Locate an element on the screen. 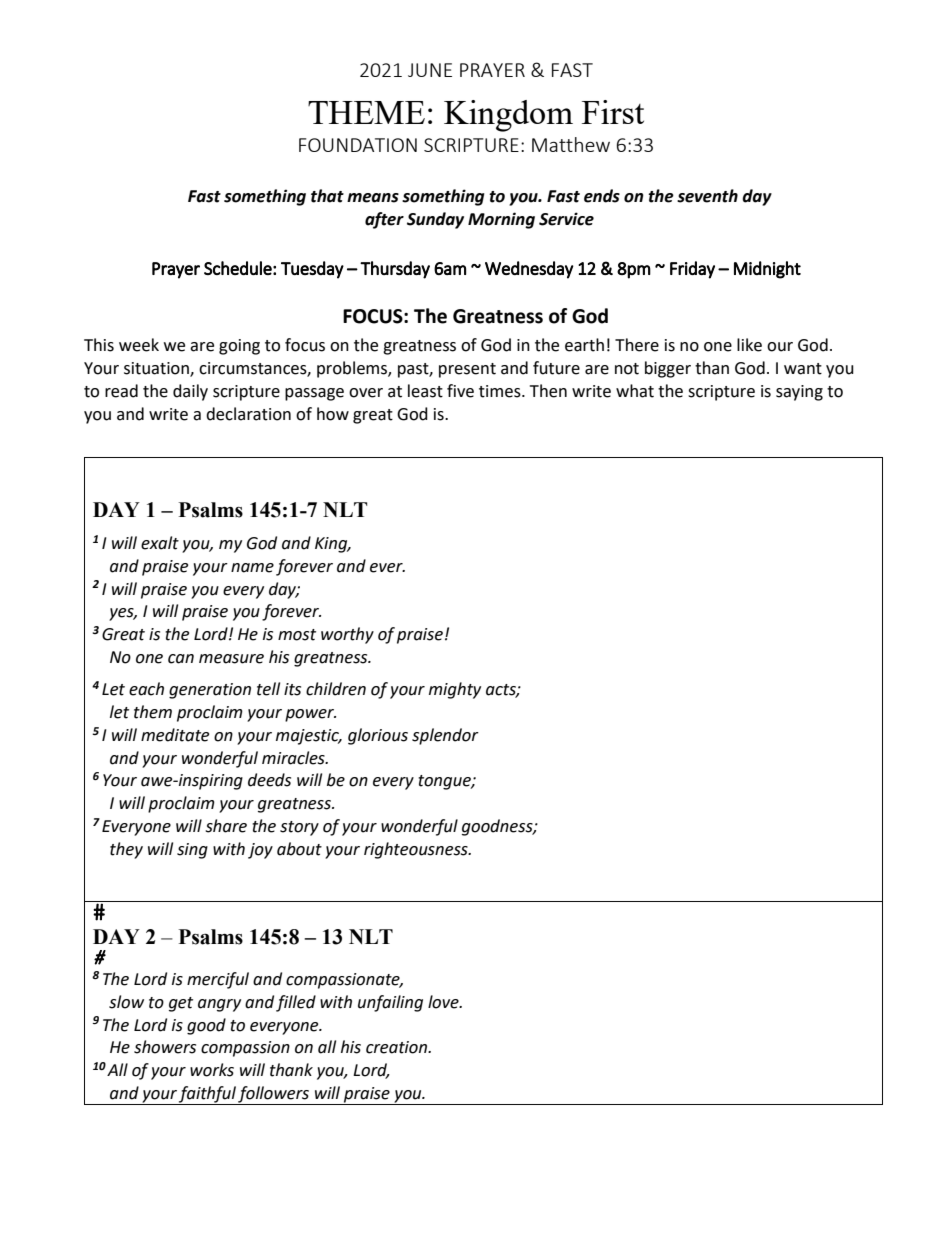  worthy is located at coordinates (347, 635).
